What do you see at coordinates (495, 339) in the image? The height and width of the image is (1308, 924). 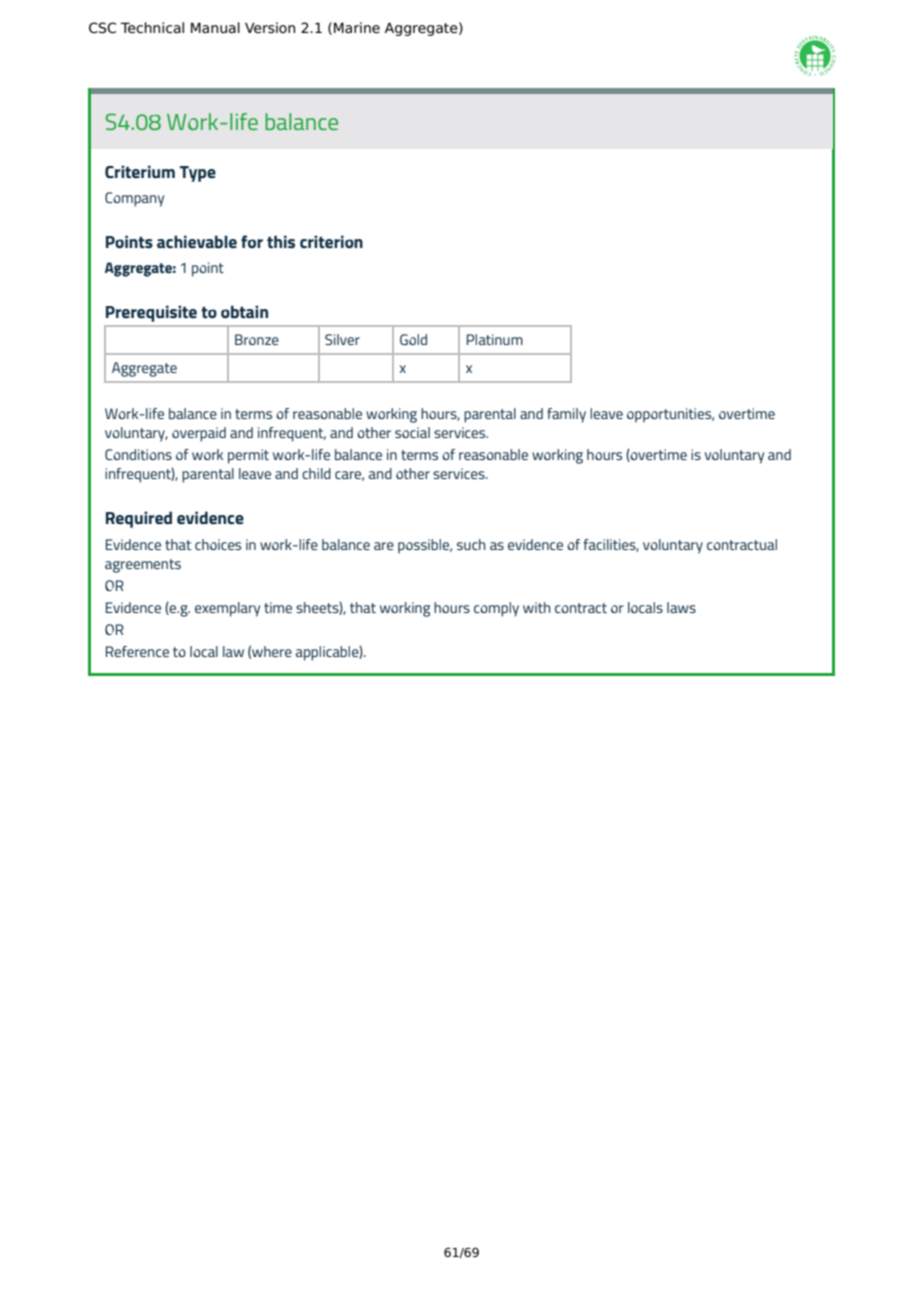 I see `Platinum` at bounding box center [495, 339].
